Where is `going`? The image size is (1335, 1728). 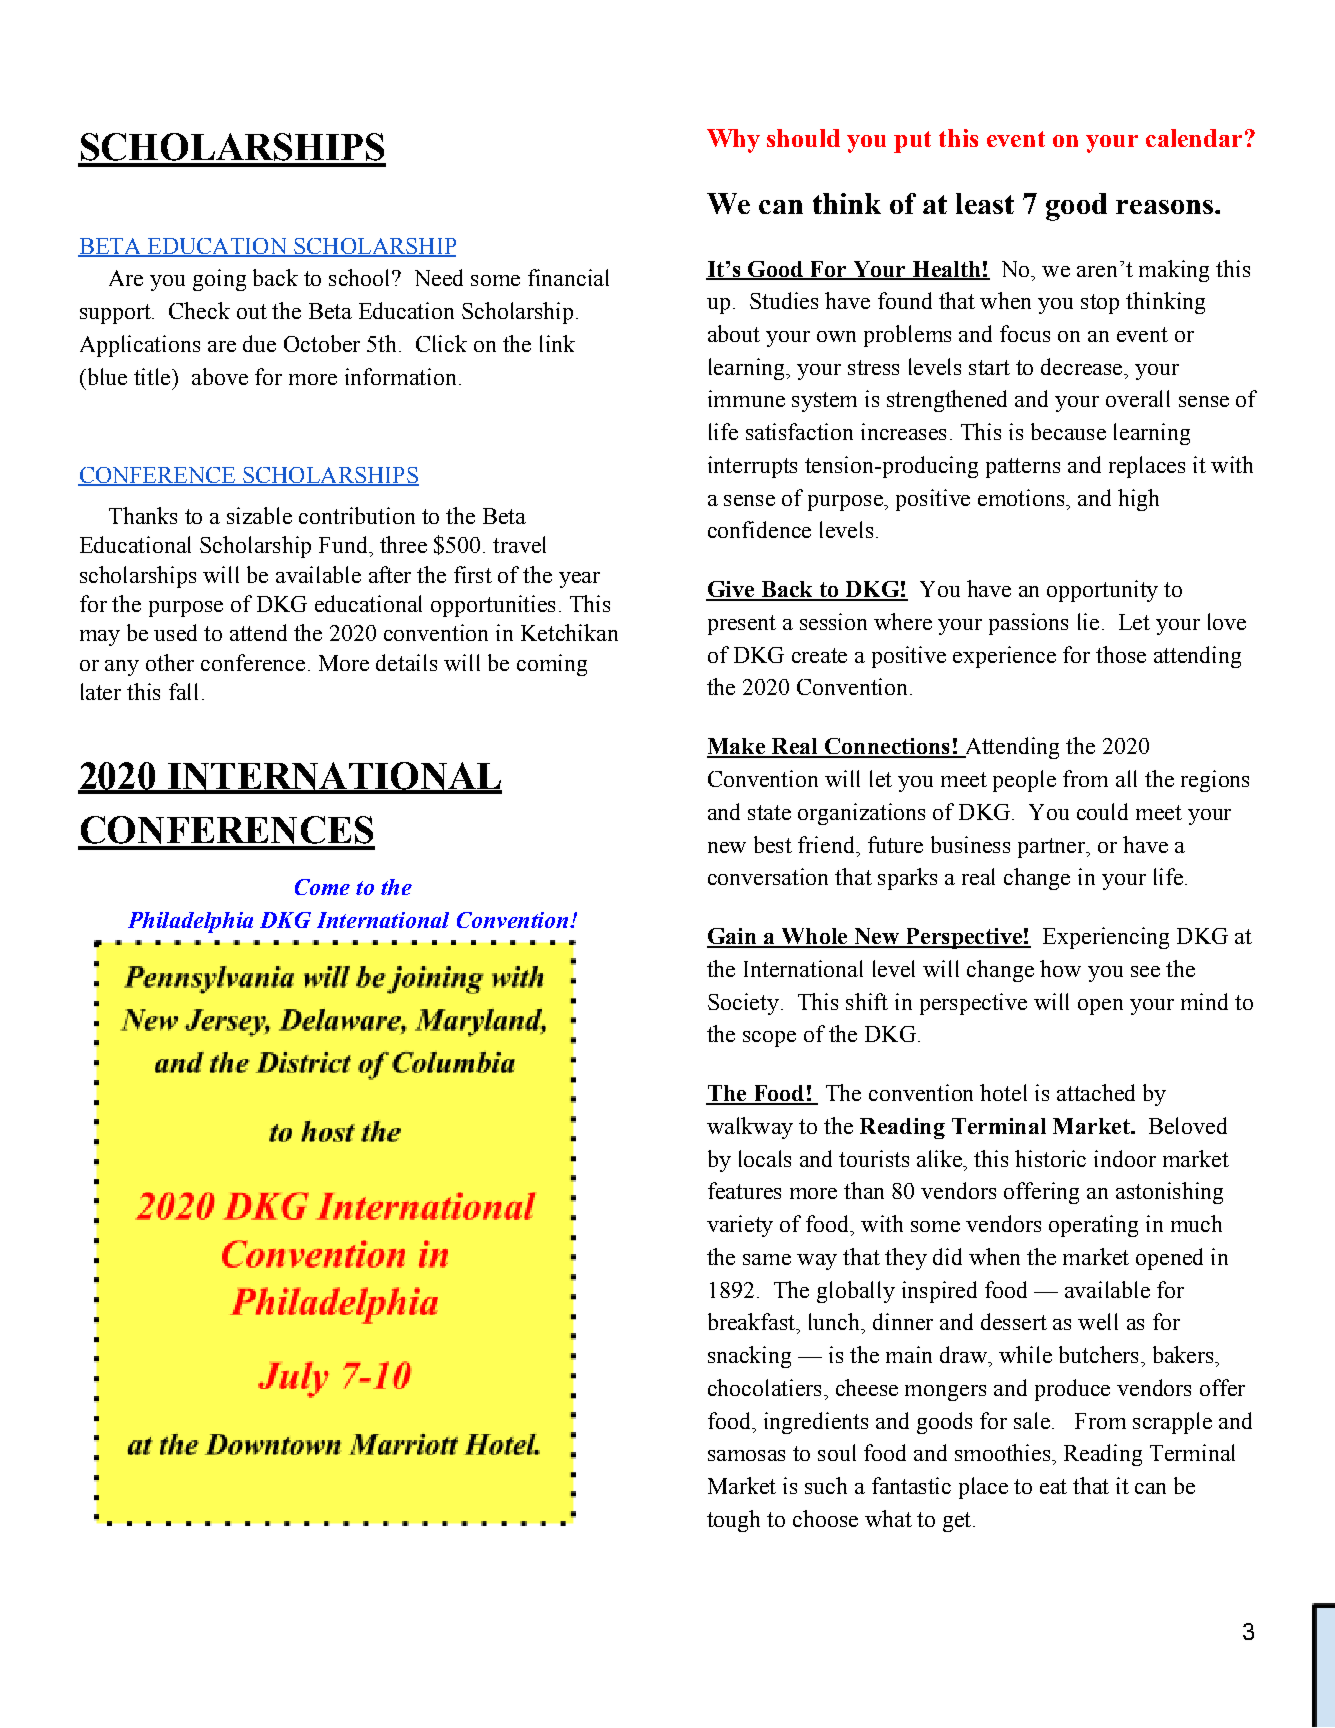
going is located at coordinates (219, 280).
